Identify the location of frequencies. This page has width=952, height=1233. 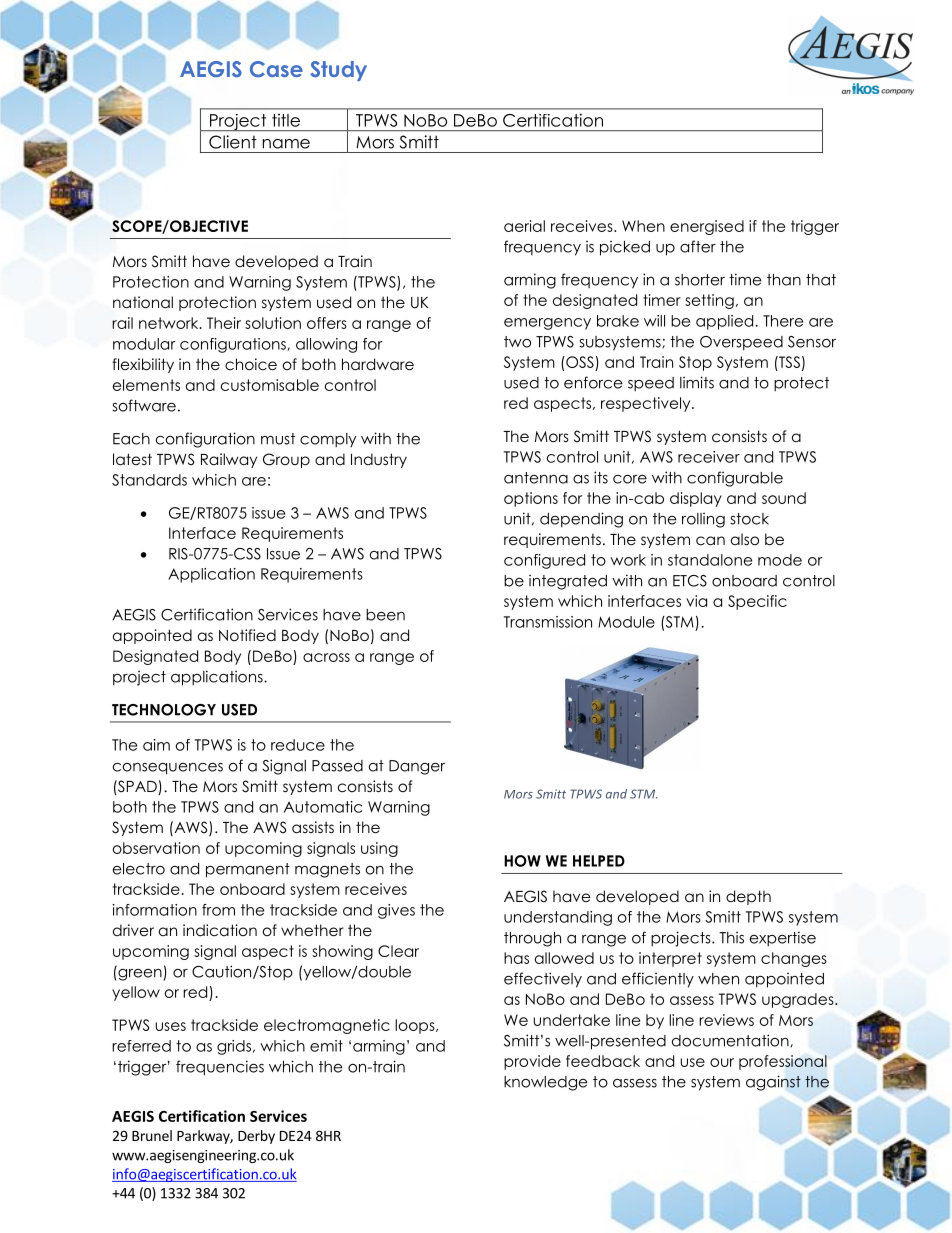
(220, 1068).
